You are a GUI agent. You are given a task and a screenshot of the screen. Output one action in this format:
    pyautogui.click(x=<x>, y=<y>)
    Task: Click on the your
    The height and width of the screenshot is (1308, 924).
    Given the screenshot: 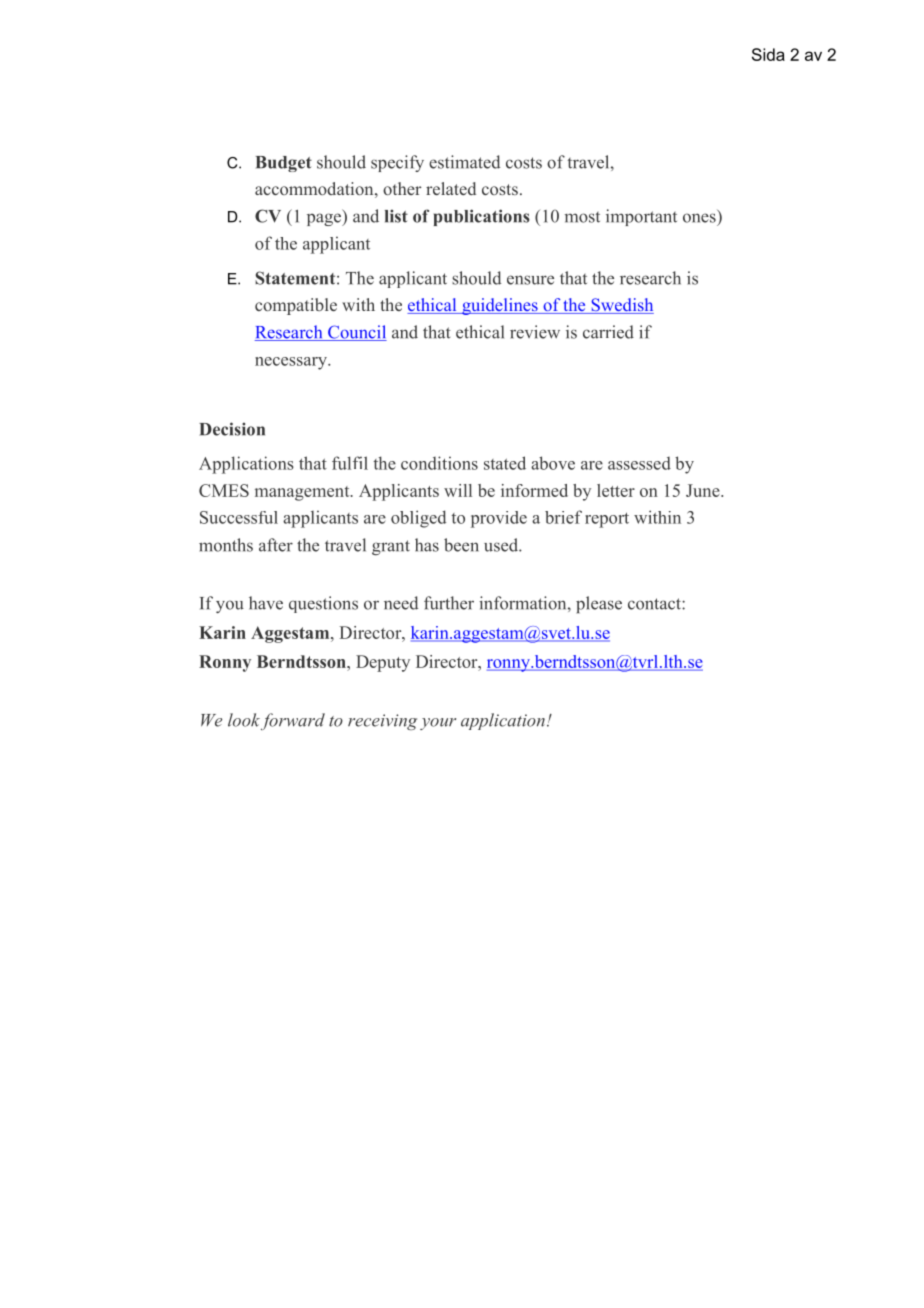 What is the action you would take?
    pyautogui.click(x=438, y=724)
